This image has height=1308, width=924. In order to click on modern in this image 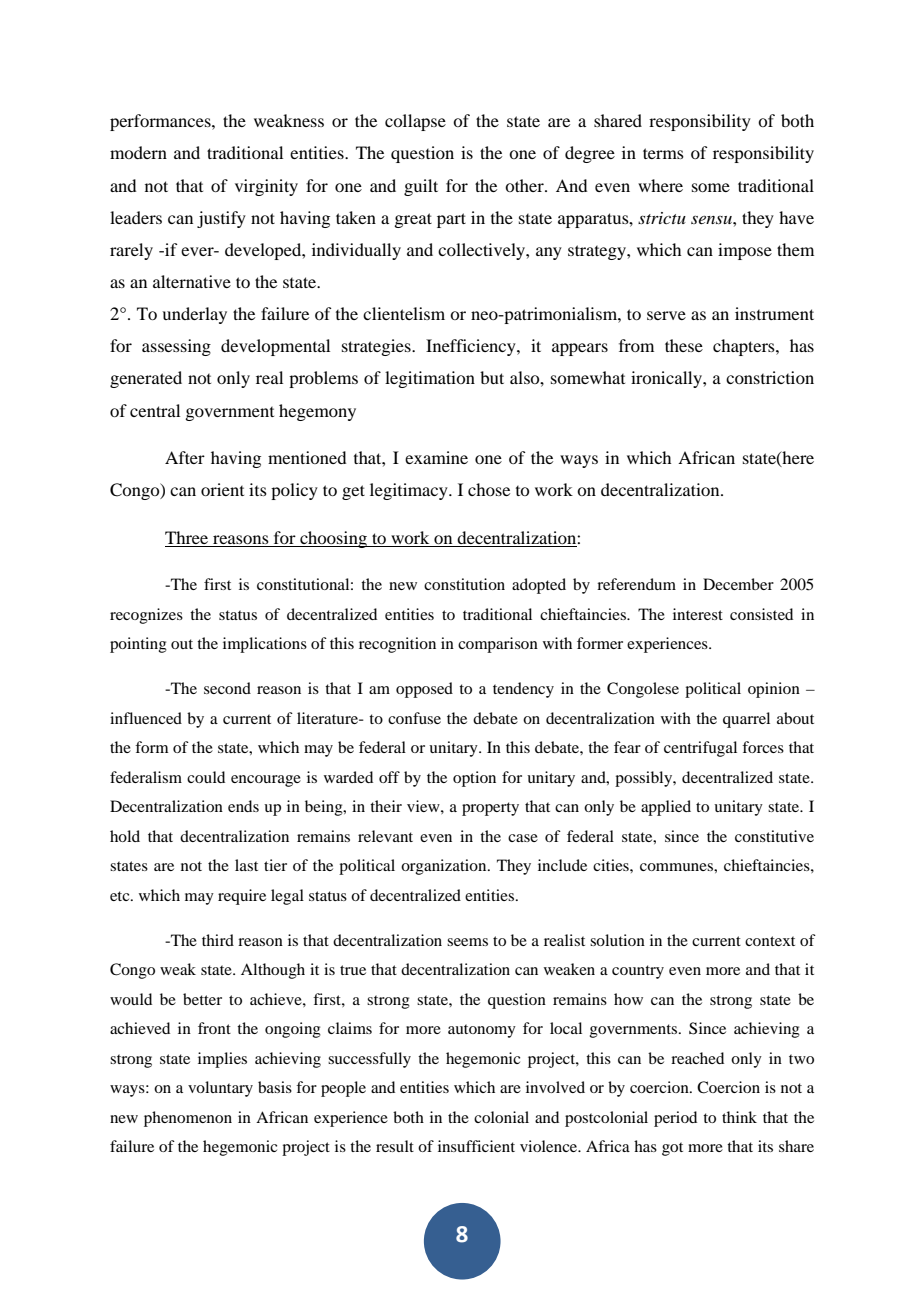, I will do `click(138, 152)`.
